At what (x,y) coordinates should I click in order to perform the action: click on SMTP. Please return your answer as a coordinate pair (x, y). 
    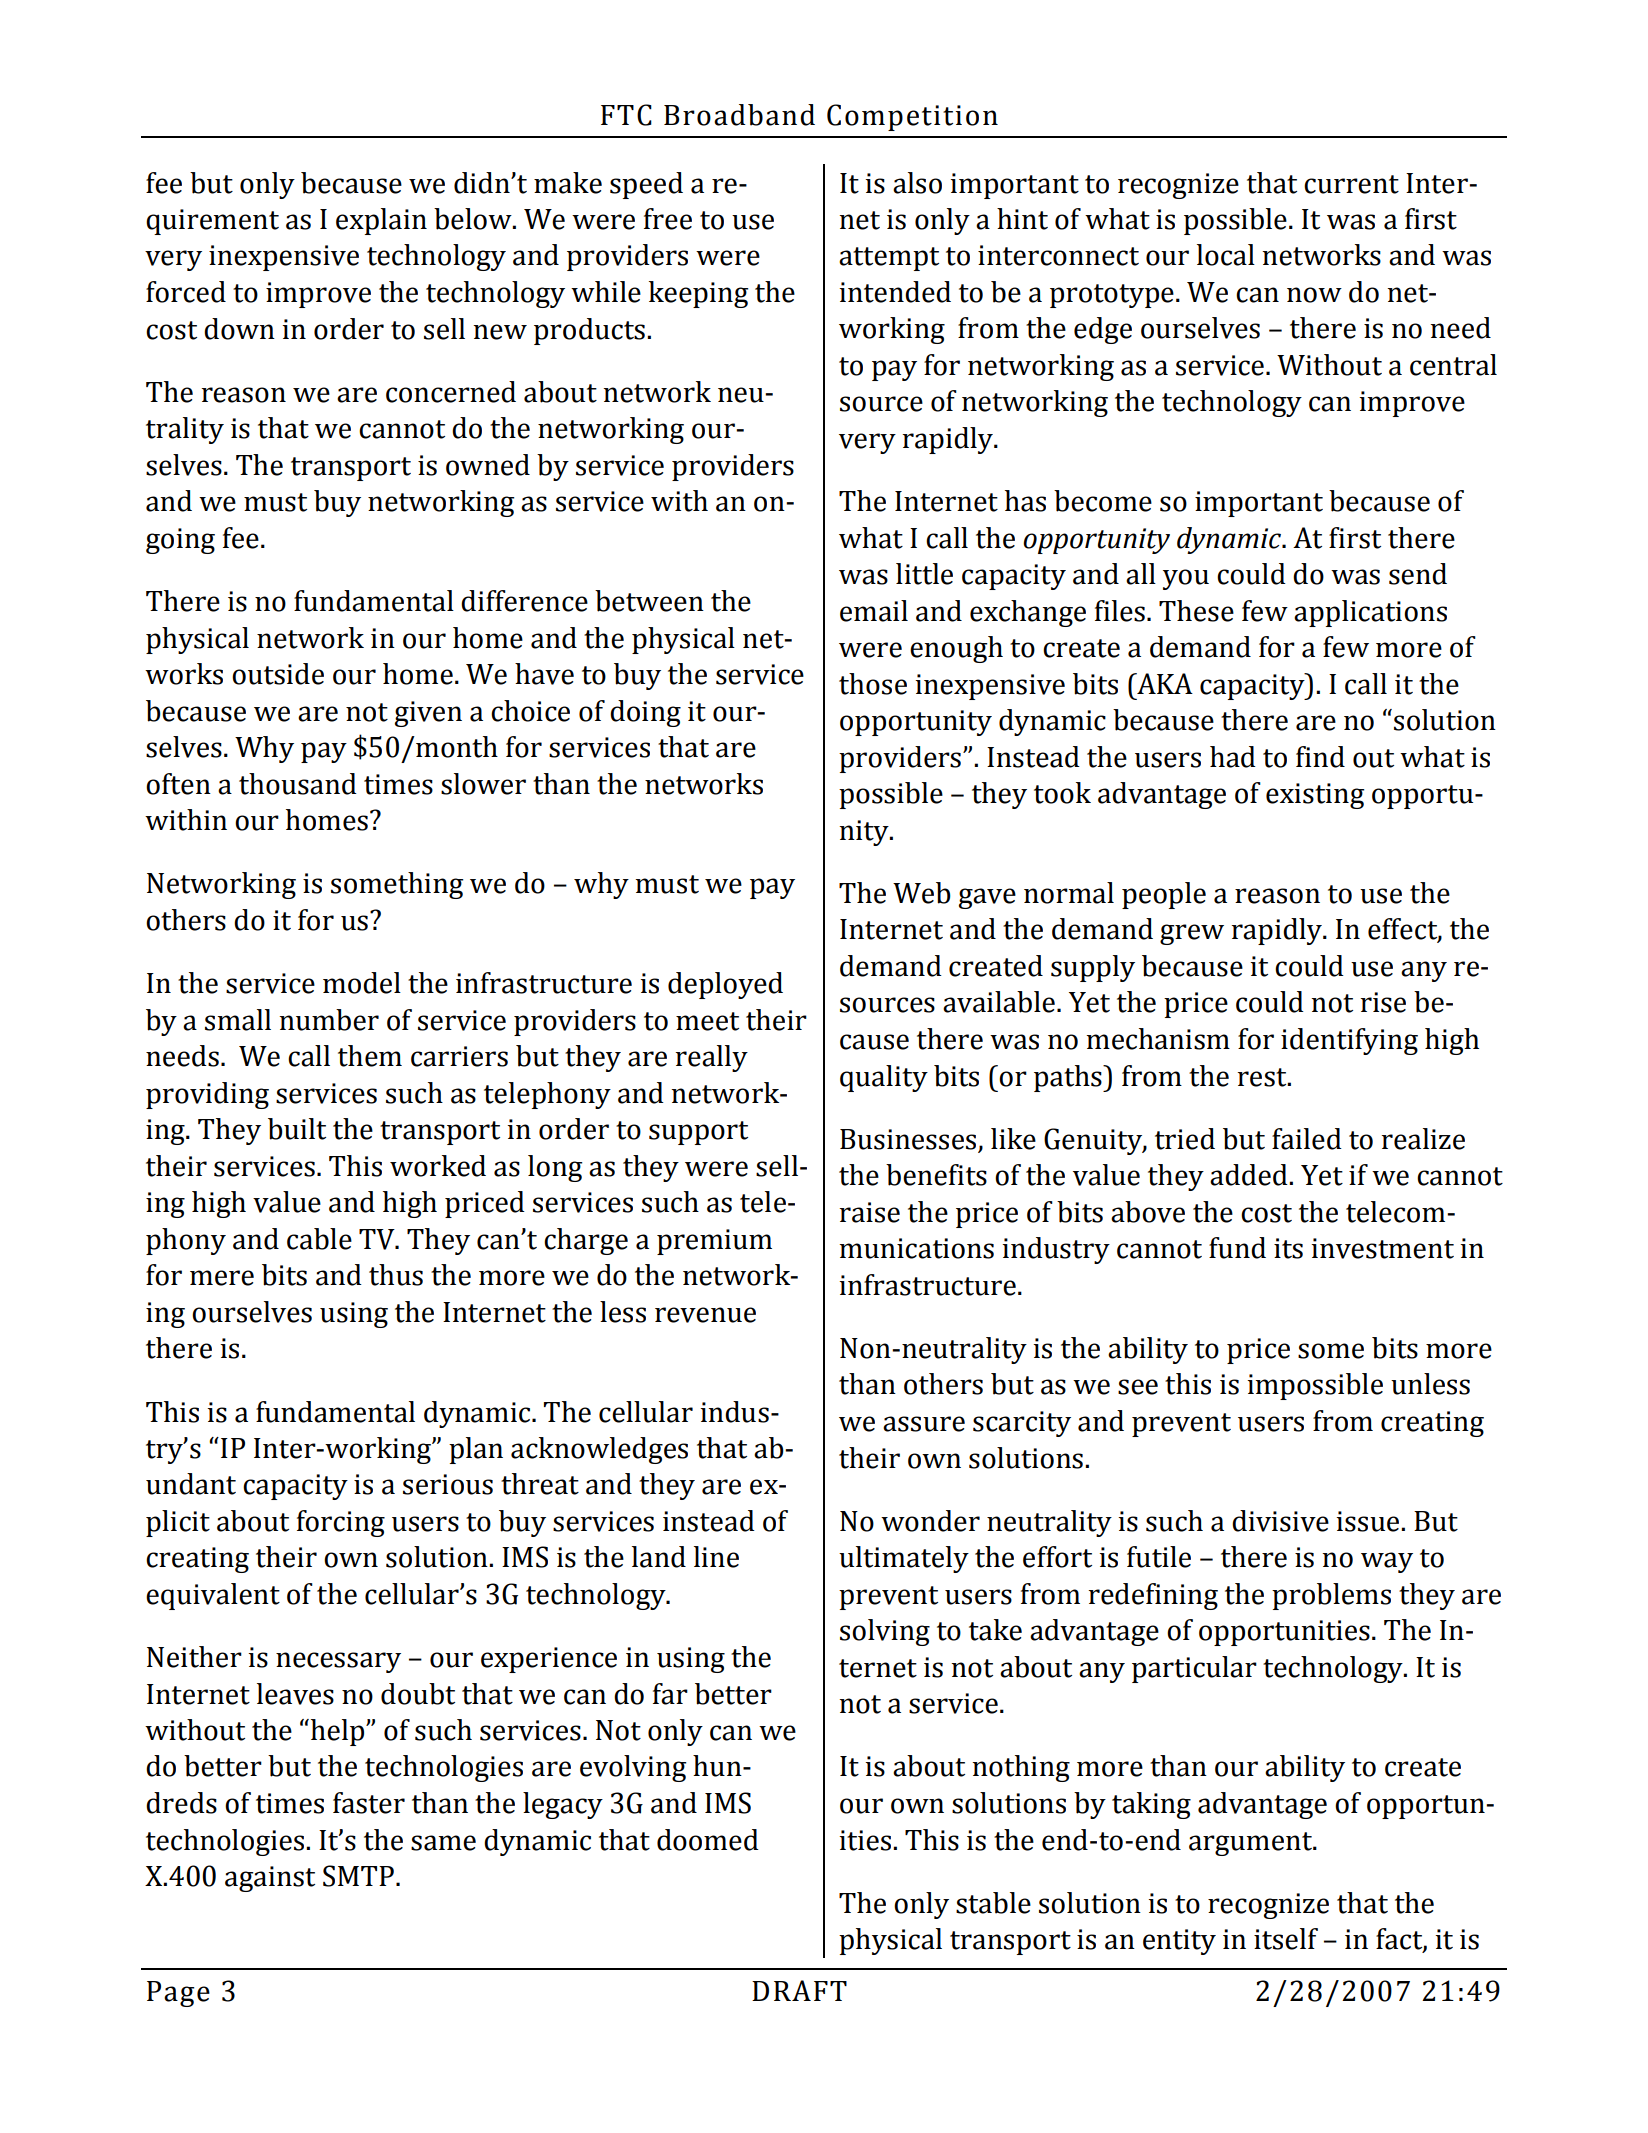
    Looking at the image, I should click on (358, 1876).
